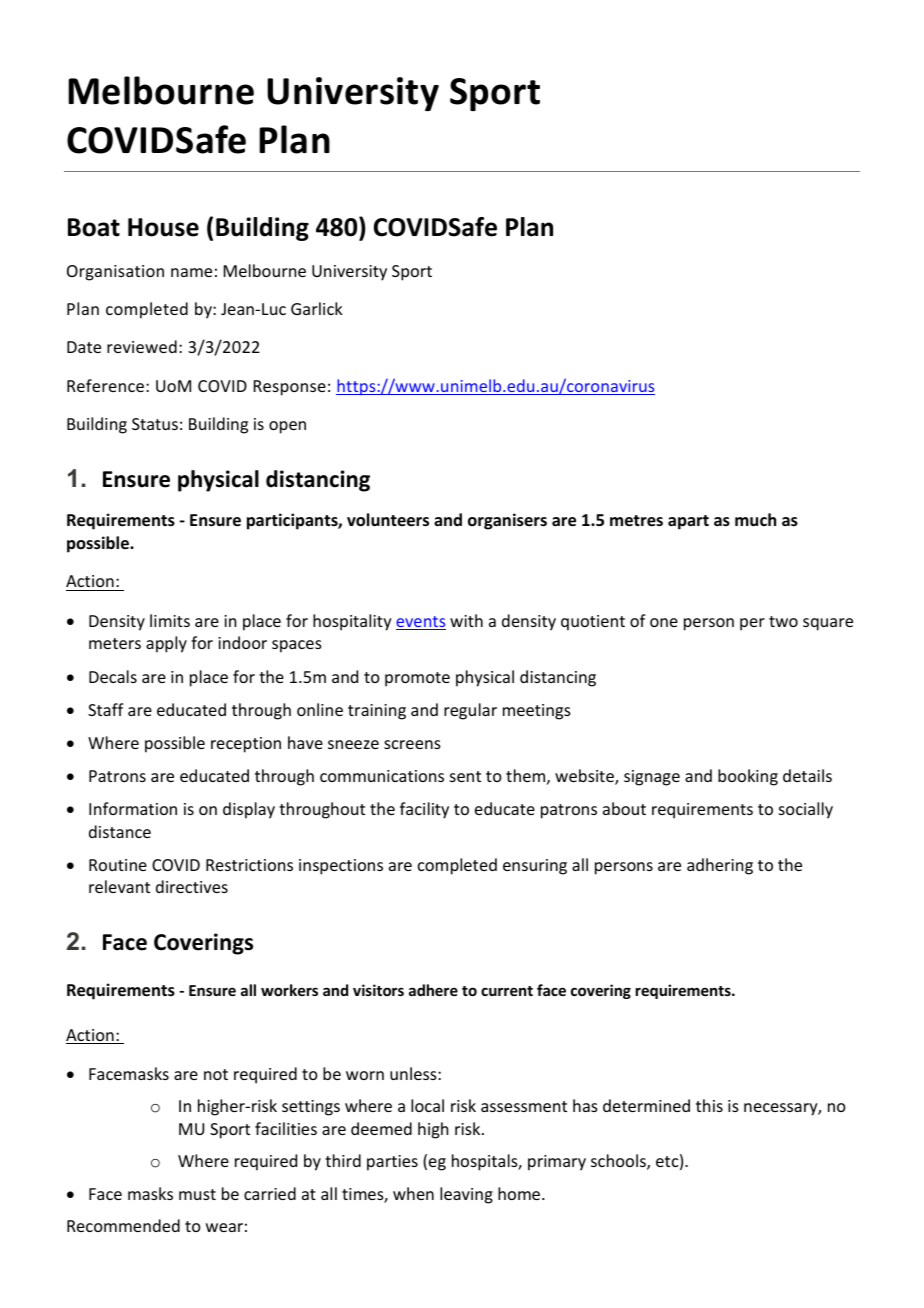 This page has height=1308, width=924. What do you see at coordinates (197, 1194) in the page?
I see `must` at bounding box center [197, 1194].
